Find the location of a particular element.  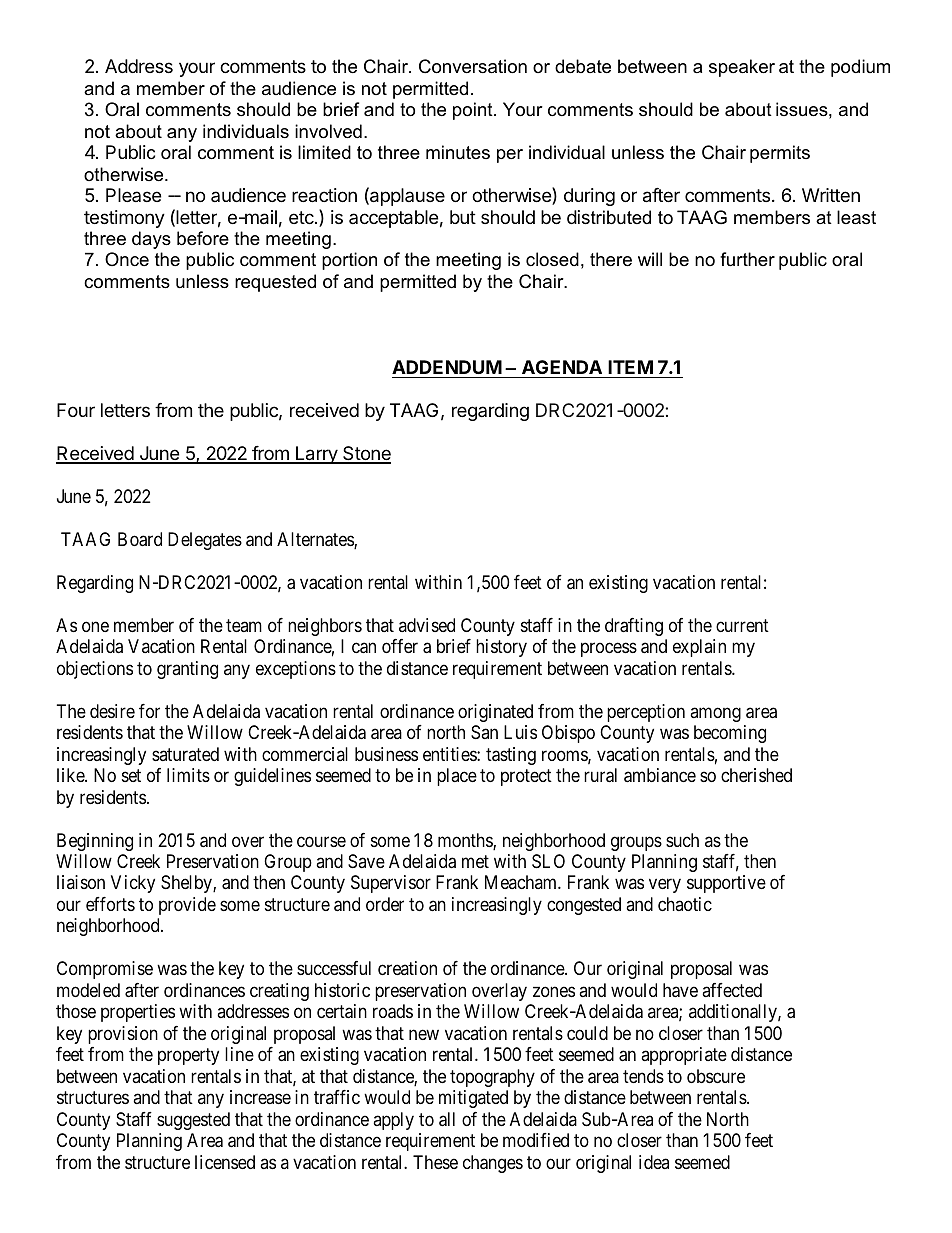

limits is located at coordinates (188, 775).
